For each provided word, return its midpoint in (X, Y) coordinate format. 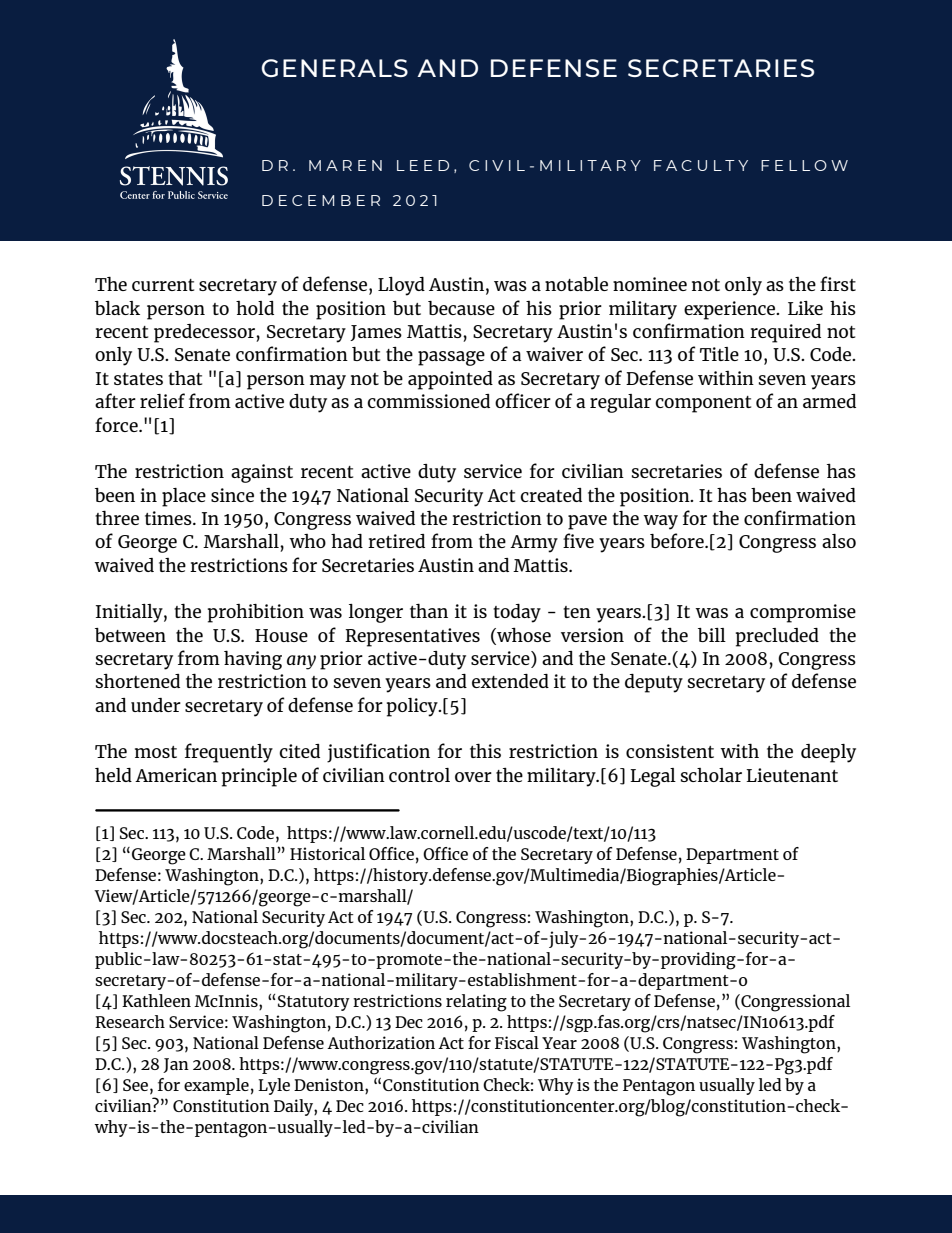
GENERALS (335, 68)
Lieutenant (792, 775)
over (473, 777)
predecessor (205, 333)
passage (451, 358)
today (517, 613)
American (176, 775)
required (785, 333)
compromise (803, 613)
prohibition (256, 613)
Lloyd (401, 286)
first (838, 283)
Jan (176, 1065)
